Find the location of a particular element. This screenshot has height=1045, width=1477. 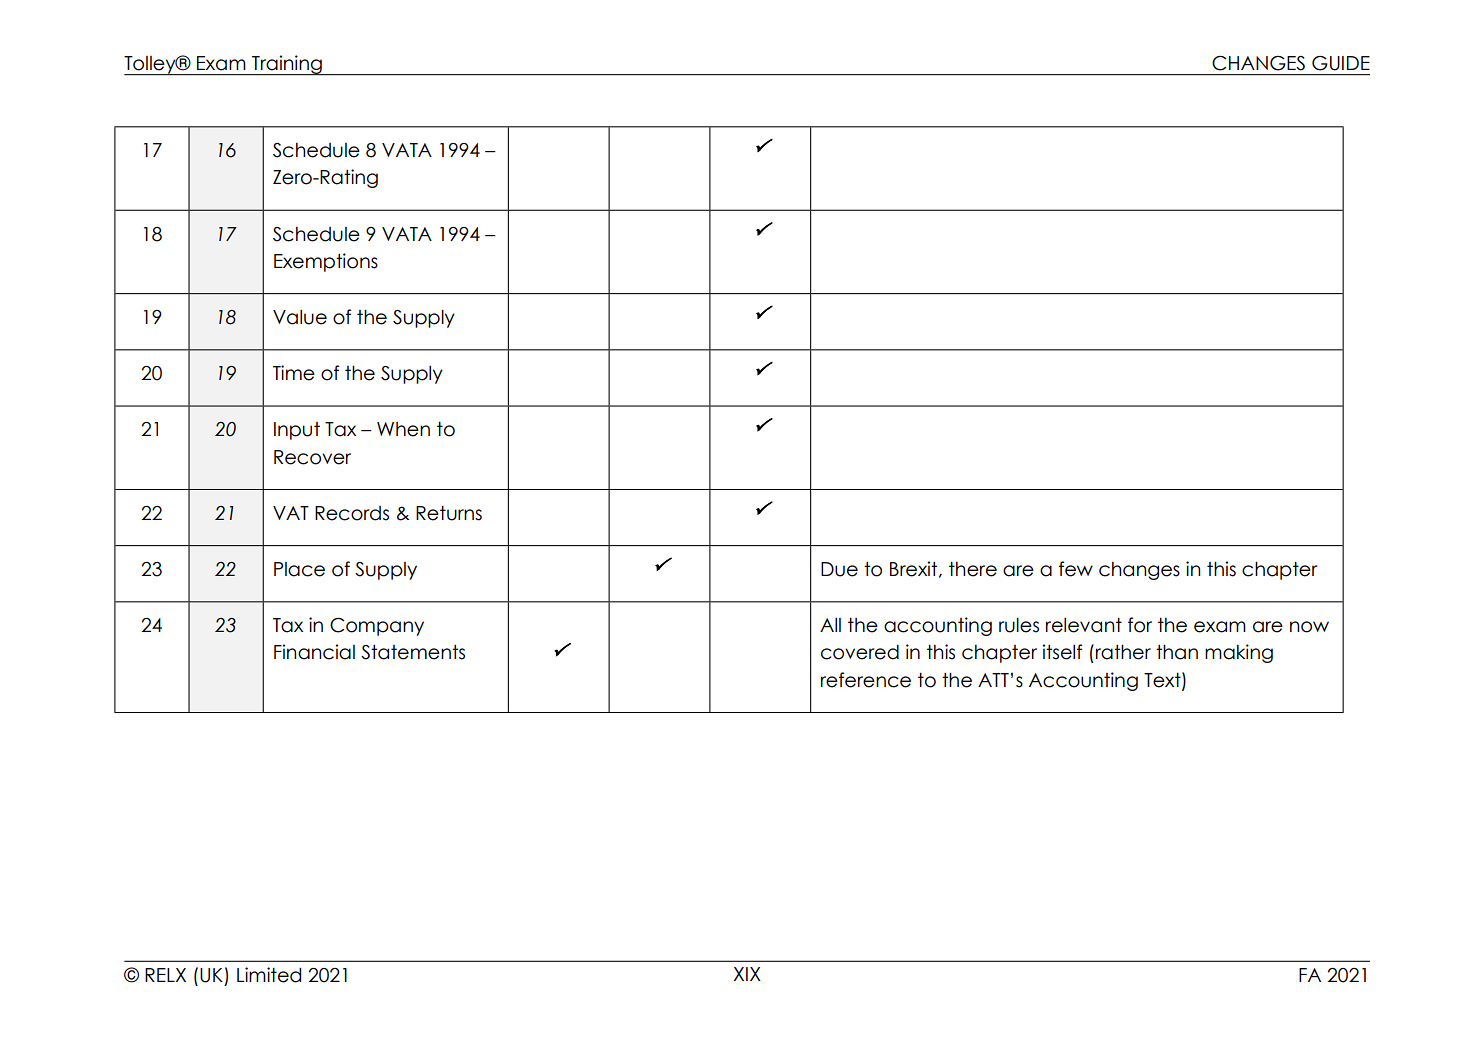

Limited is located at coordinates (269, 975).
